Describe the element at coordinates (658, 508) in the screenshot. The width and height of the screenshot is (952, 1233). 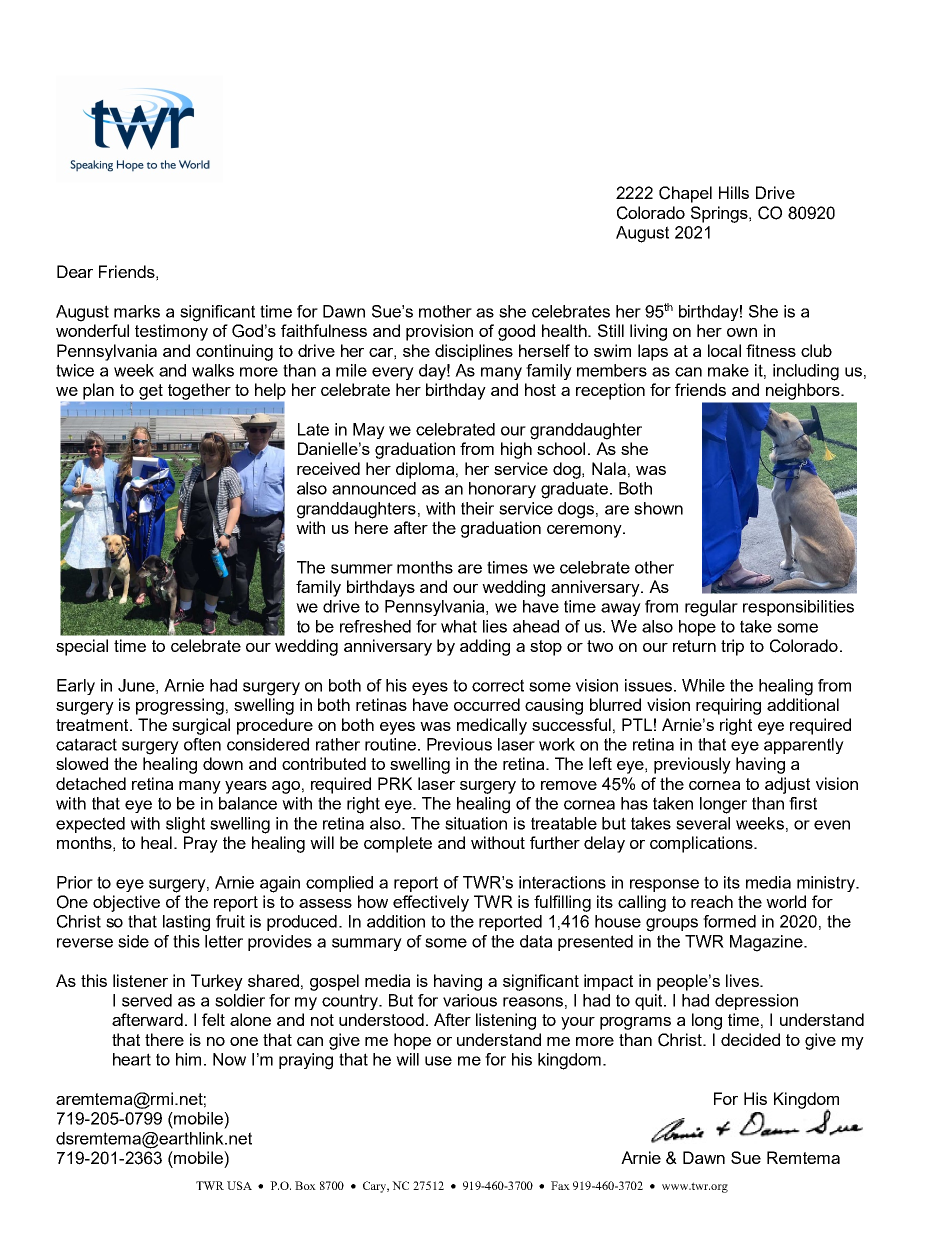
I see `shown` at that location.
